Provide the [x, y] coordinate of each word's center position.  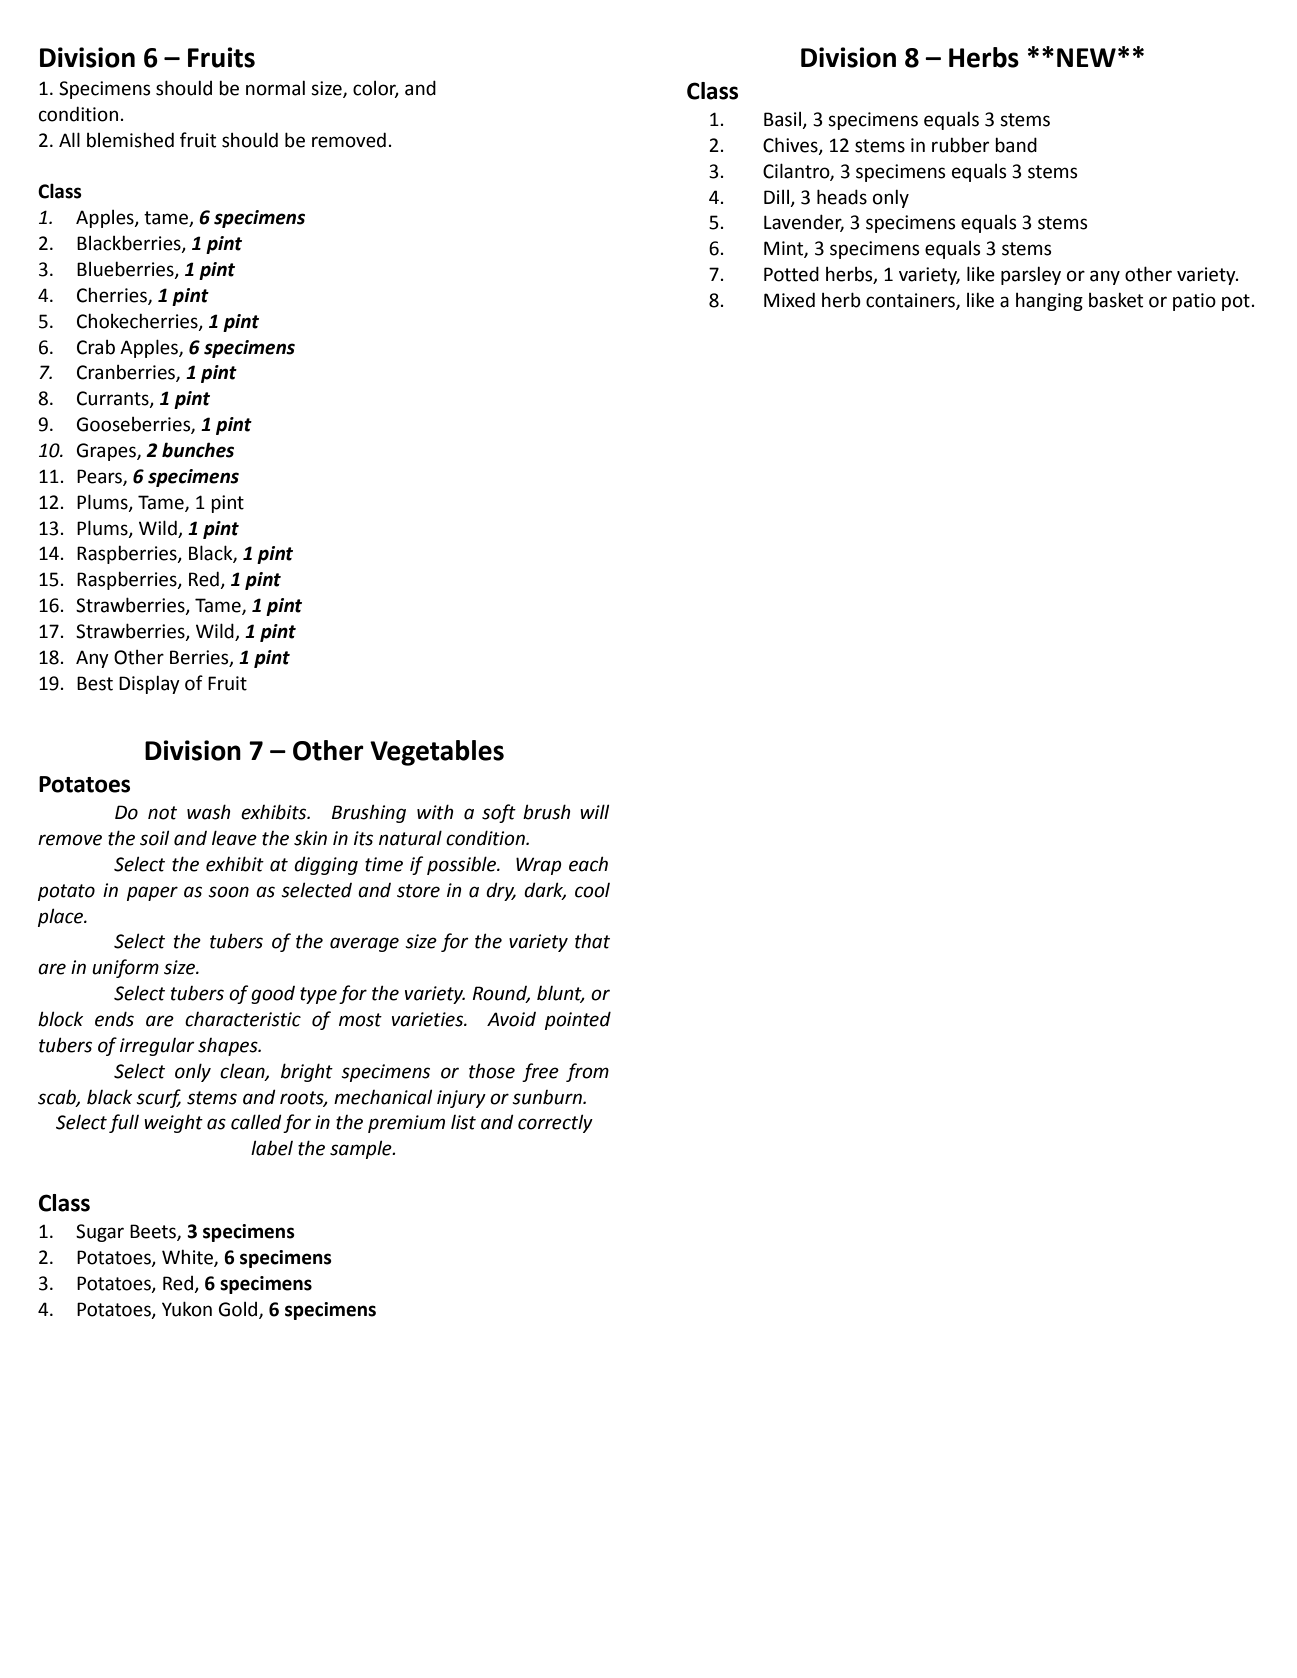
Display [149, 684]
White [188, 1258]
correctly [555, 1123]
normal [275, 88]
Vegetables [437, 753]
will [594, 811]
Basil [784, 120]
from [587, 1072]
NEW [1086, 57]
